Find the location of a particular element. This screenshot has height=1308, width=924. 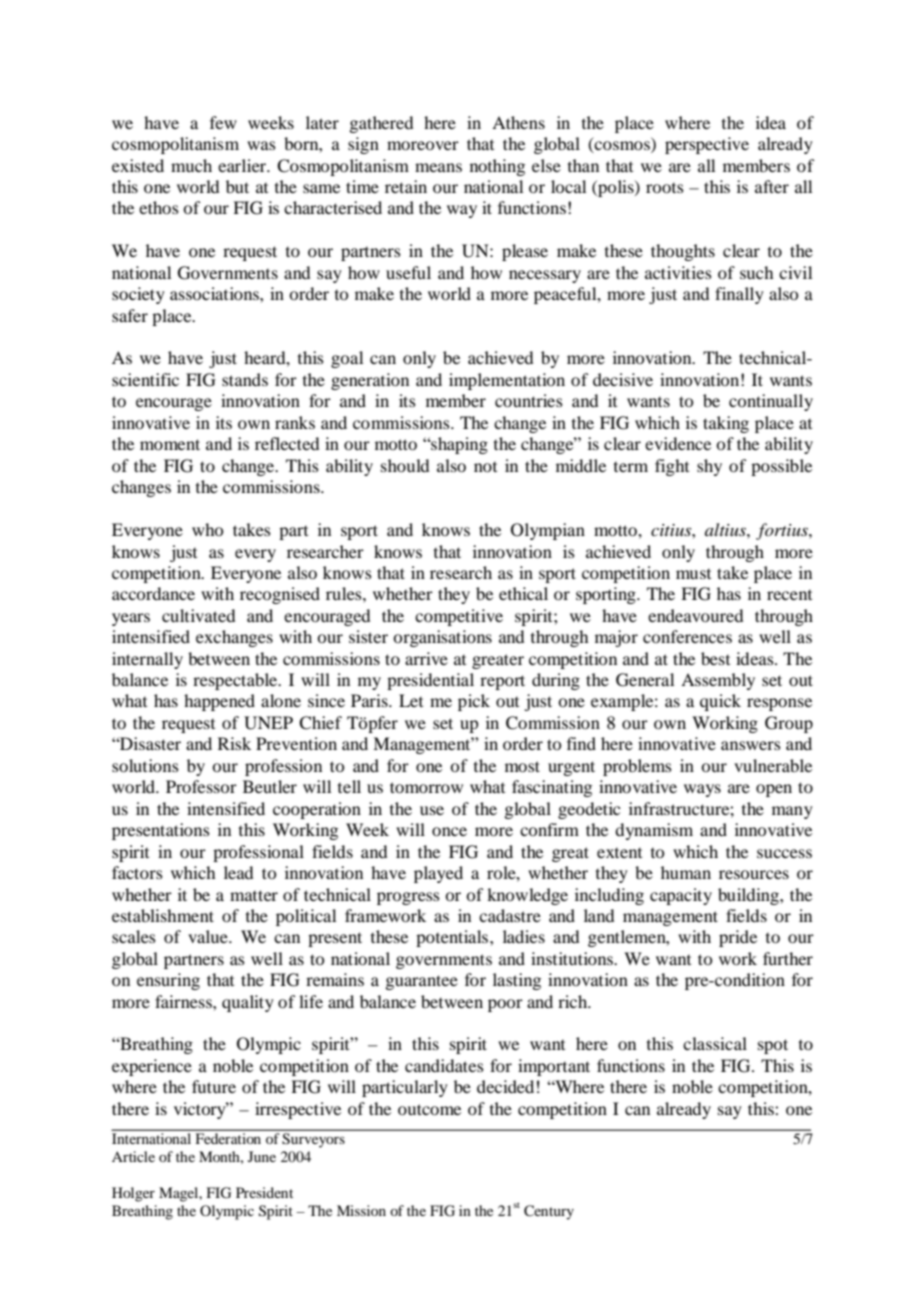

stands is located at coordinates (245, 379).
